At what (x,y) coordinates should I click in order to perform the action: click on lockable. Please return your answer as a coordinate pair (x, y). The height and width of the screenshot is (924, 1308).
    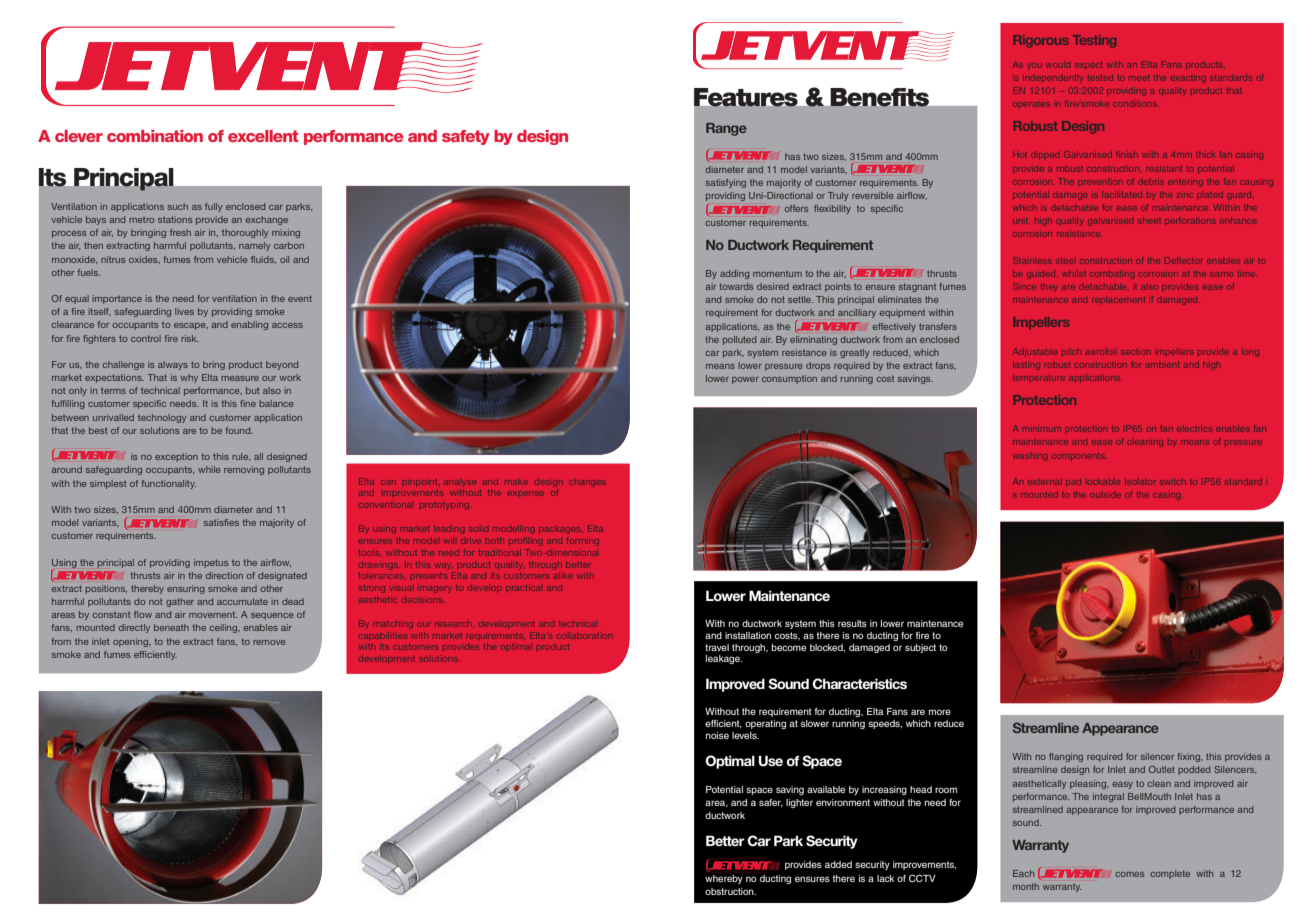
    Looking at the image, I should click on (1104, 482).
